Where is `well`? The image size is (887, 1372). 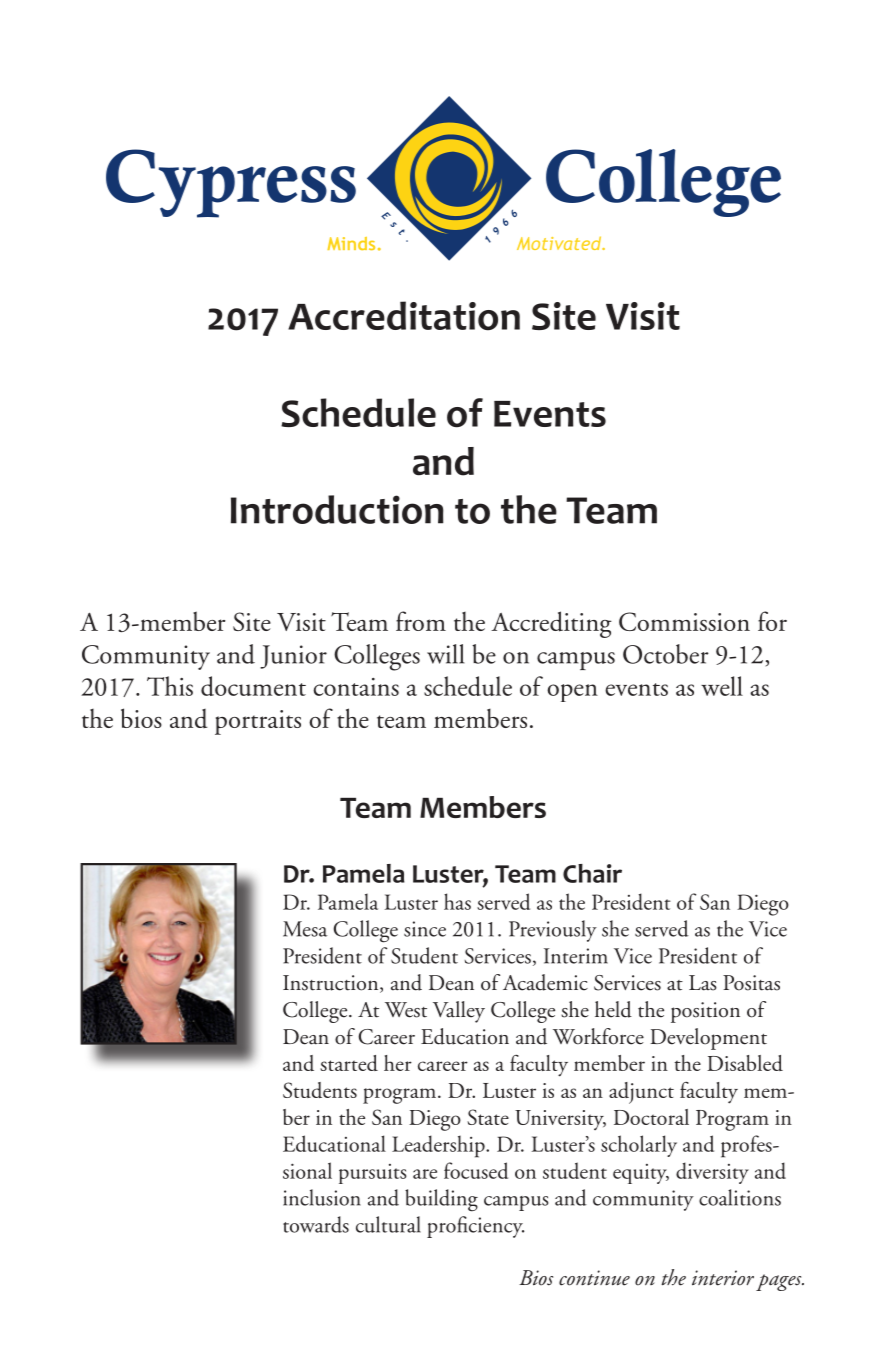 well is located at coordinates (722, 686).
